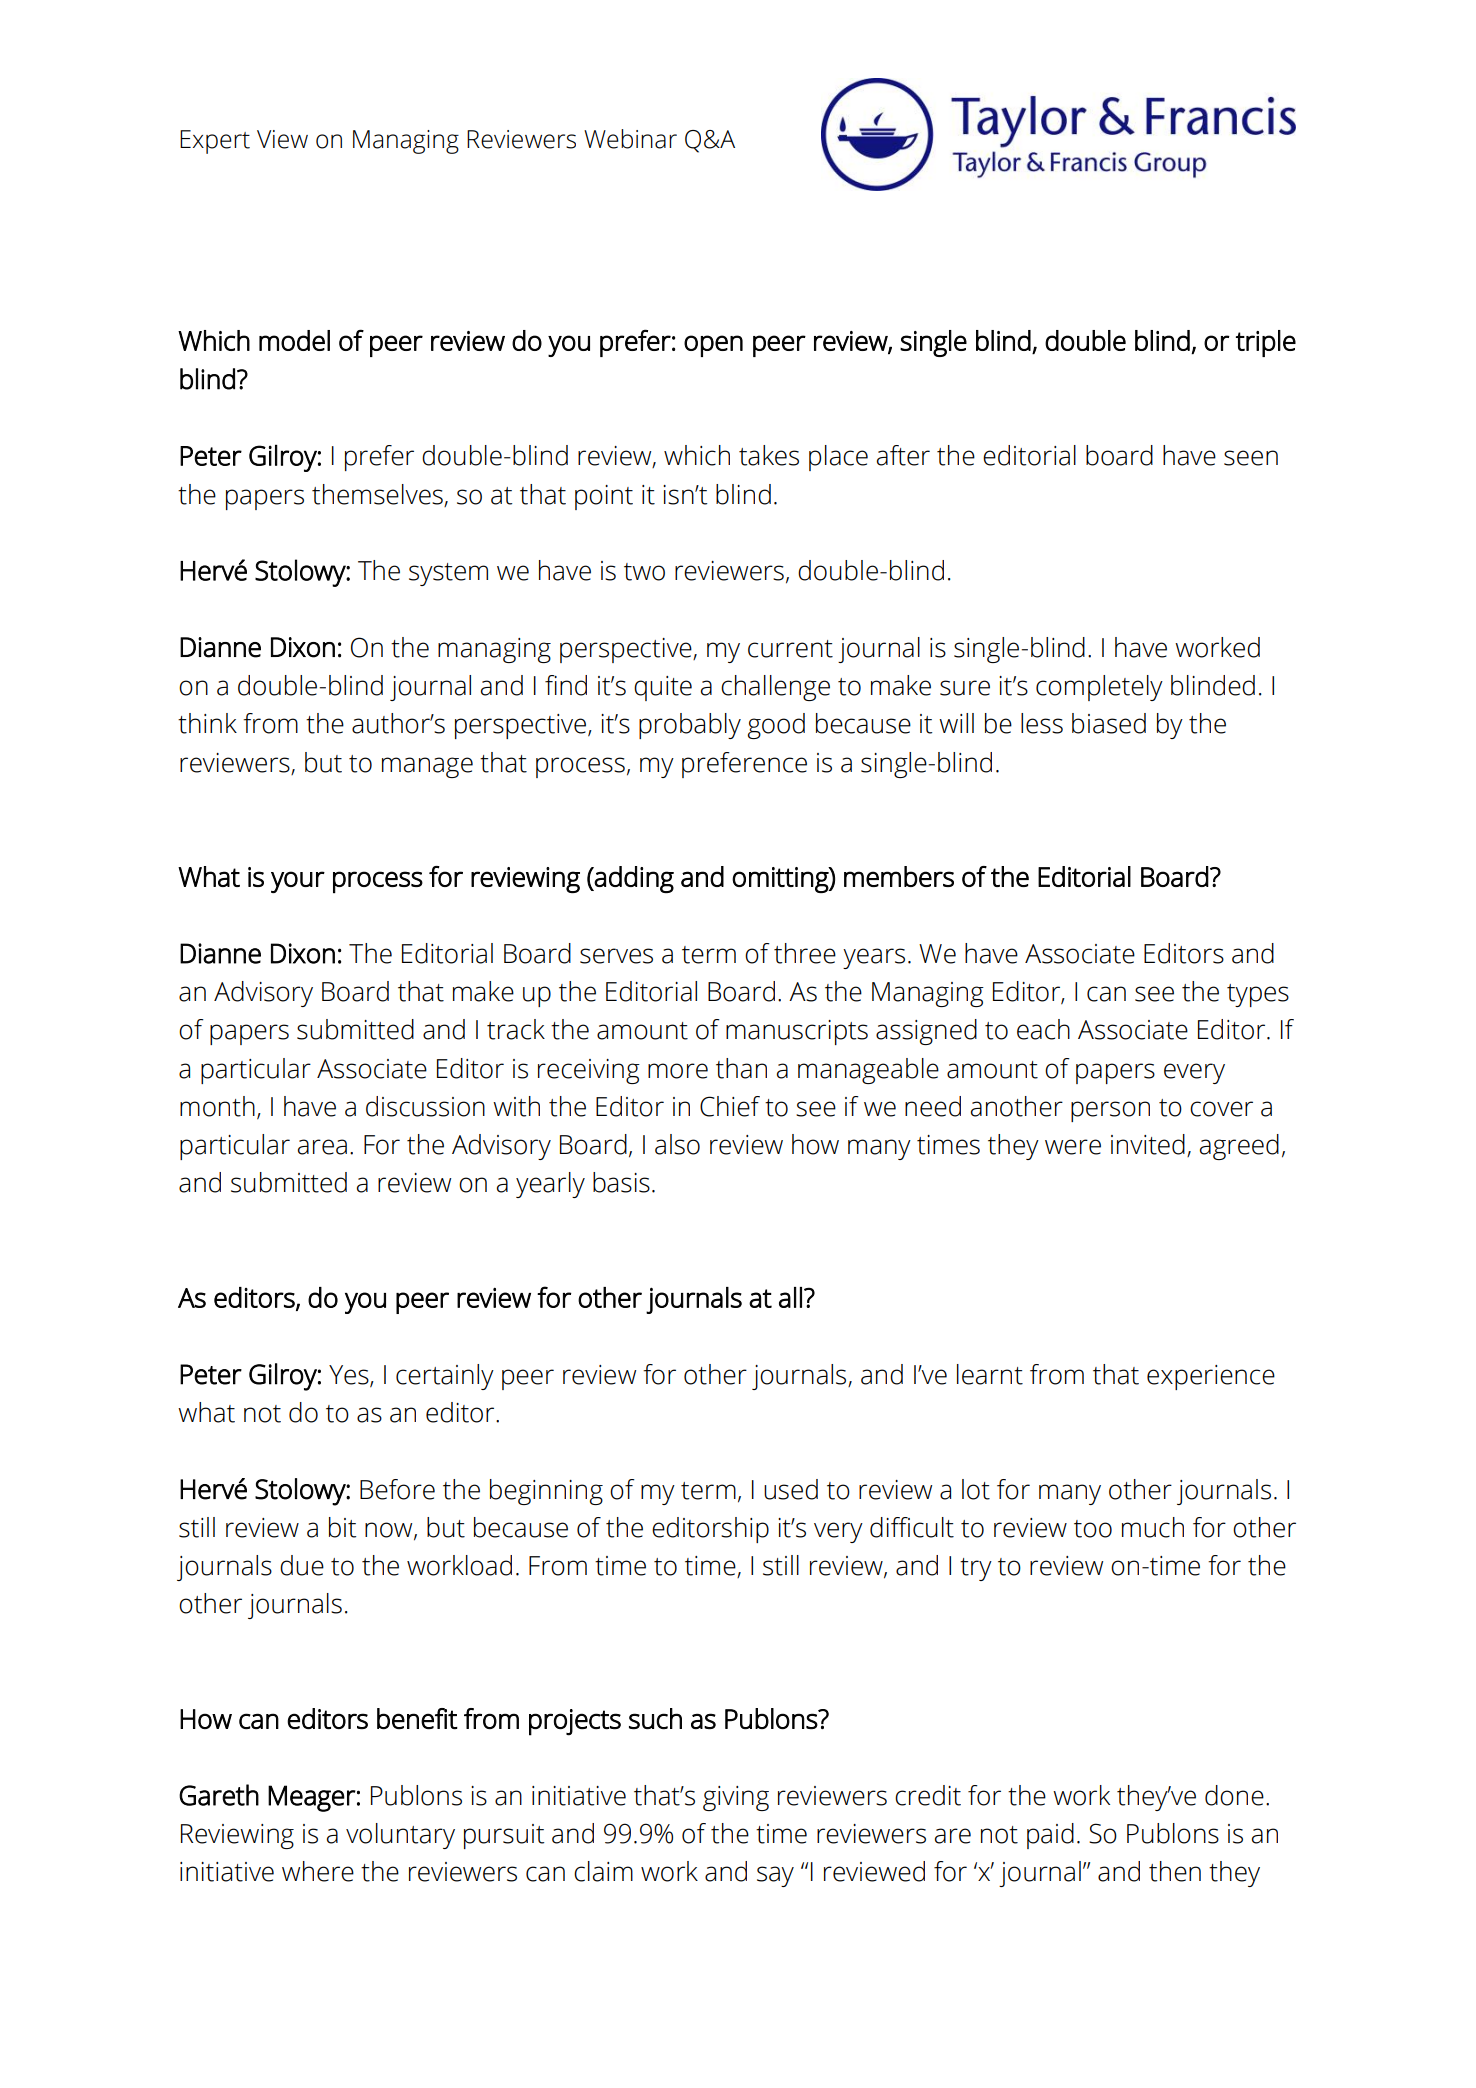 This image has height=2088, width=1476. Describe the element at coordinates (350, 1375) in the image. I see `Yes` at that location.
